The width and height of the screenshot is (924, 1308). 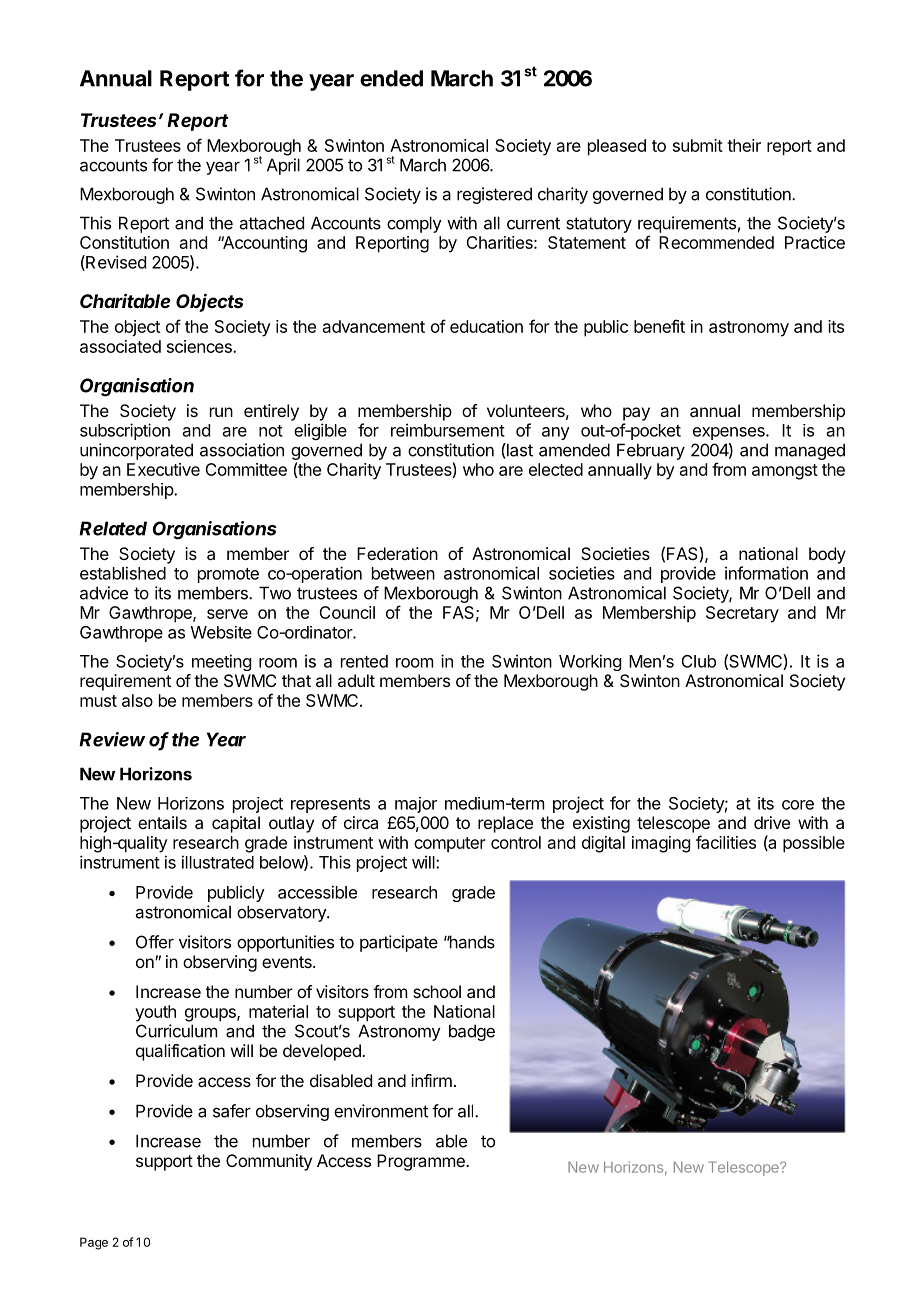 I want to click on rented, so click(x=364, y=661).
